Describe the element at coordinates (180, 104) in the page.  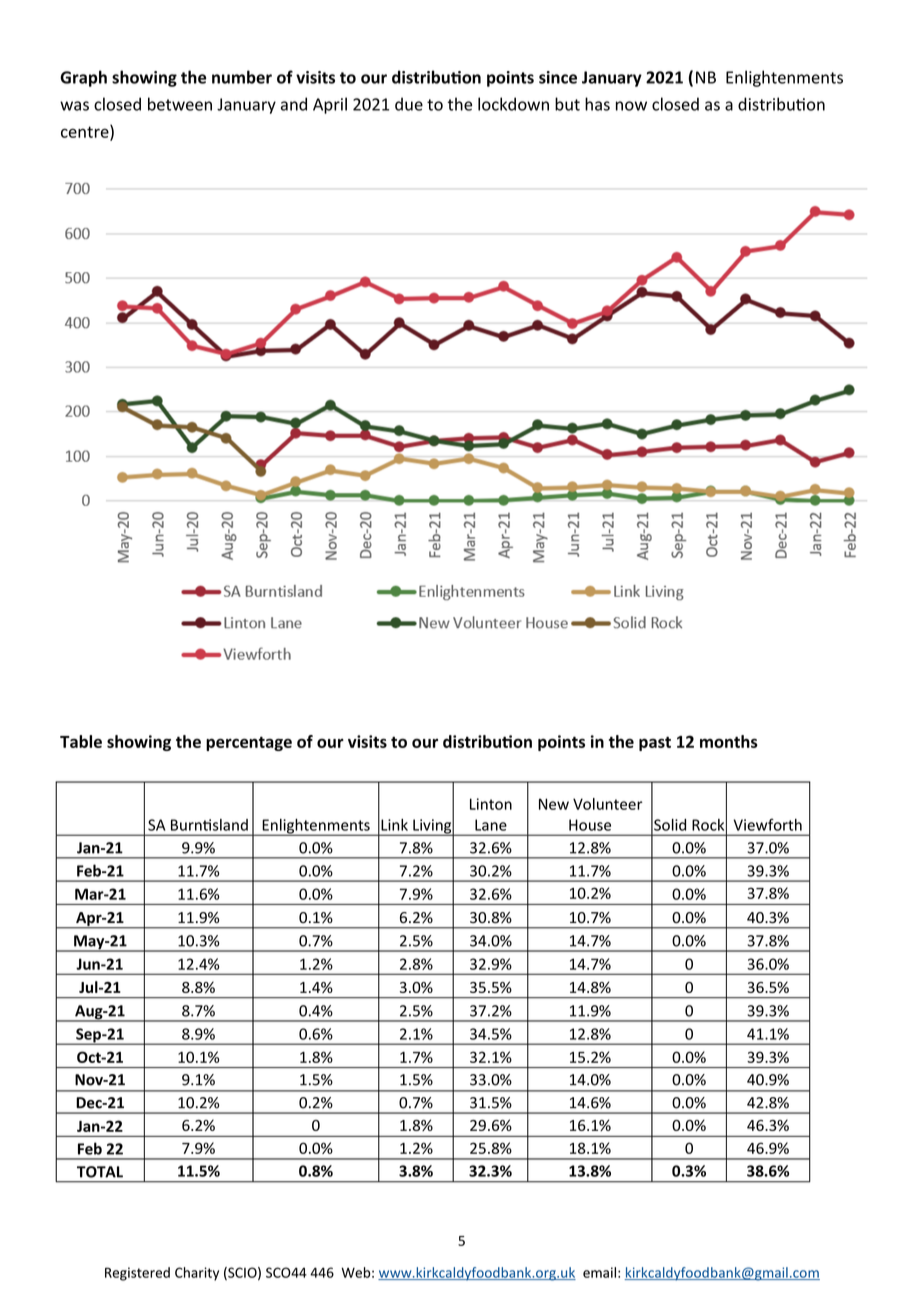
I see `between` at that location.
